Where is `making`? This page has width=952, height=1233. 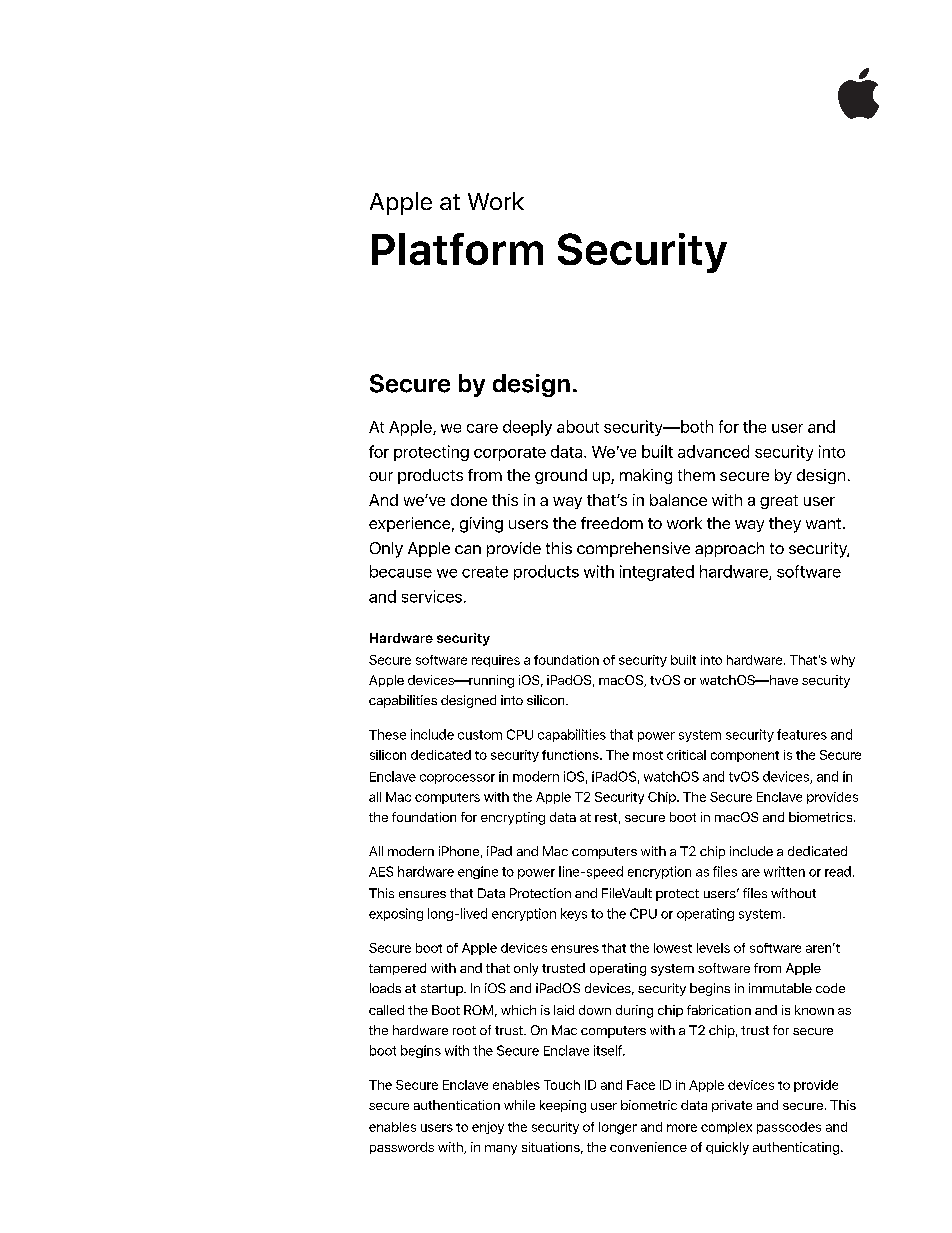
making is located at coordinates (646, 476).
